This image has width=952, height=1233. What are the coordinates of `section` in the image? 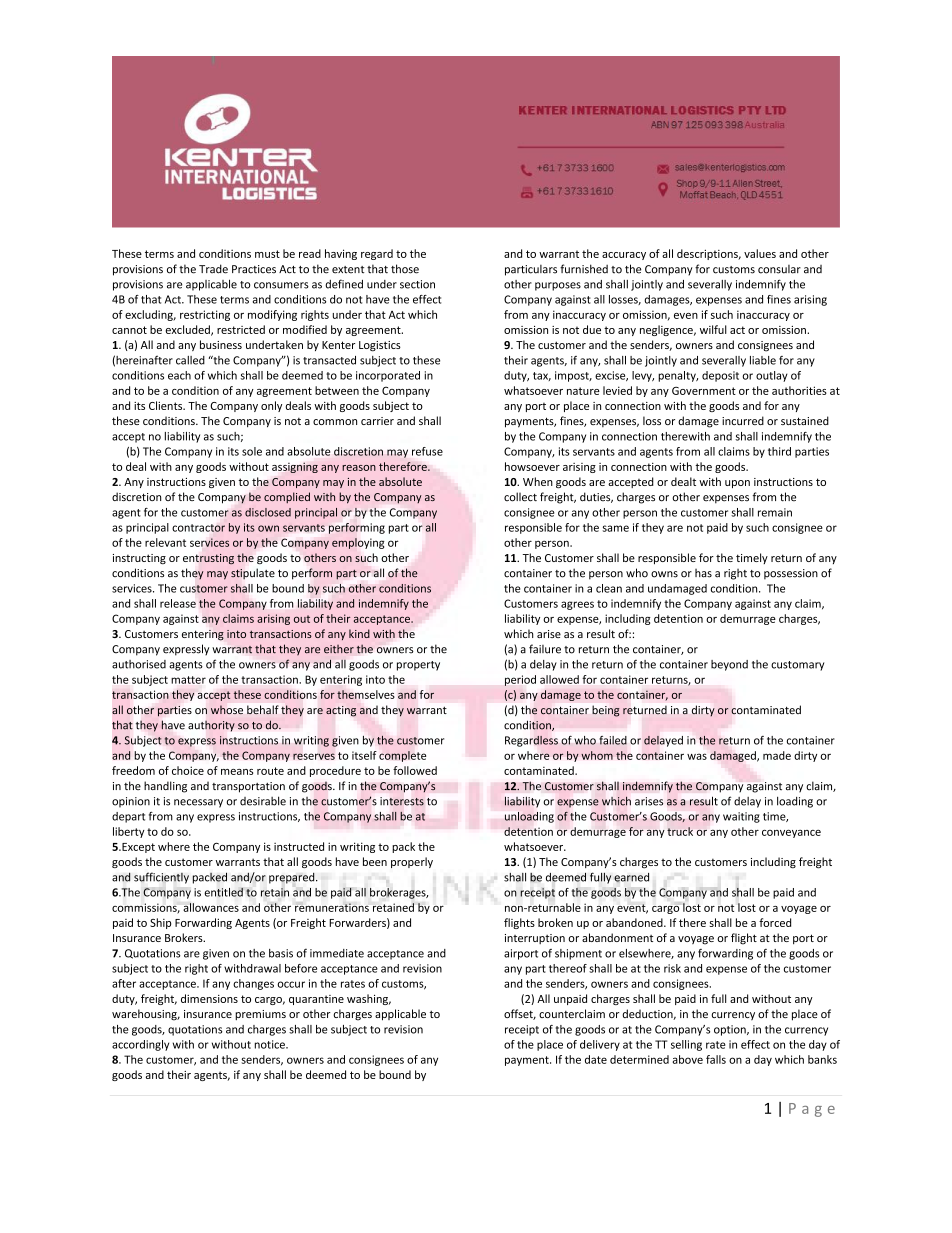 It's located at (417, 284).
